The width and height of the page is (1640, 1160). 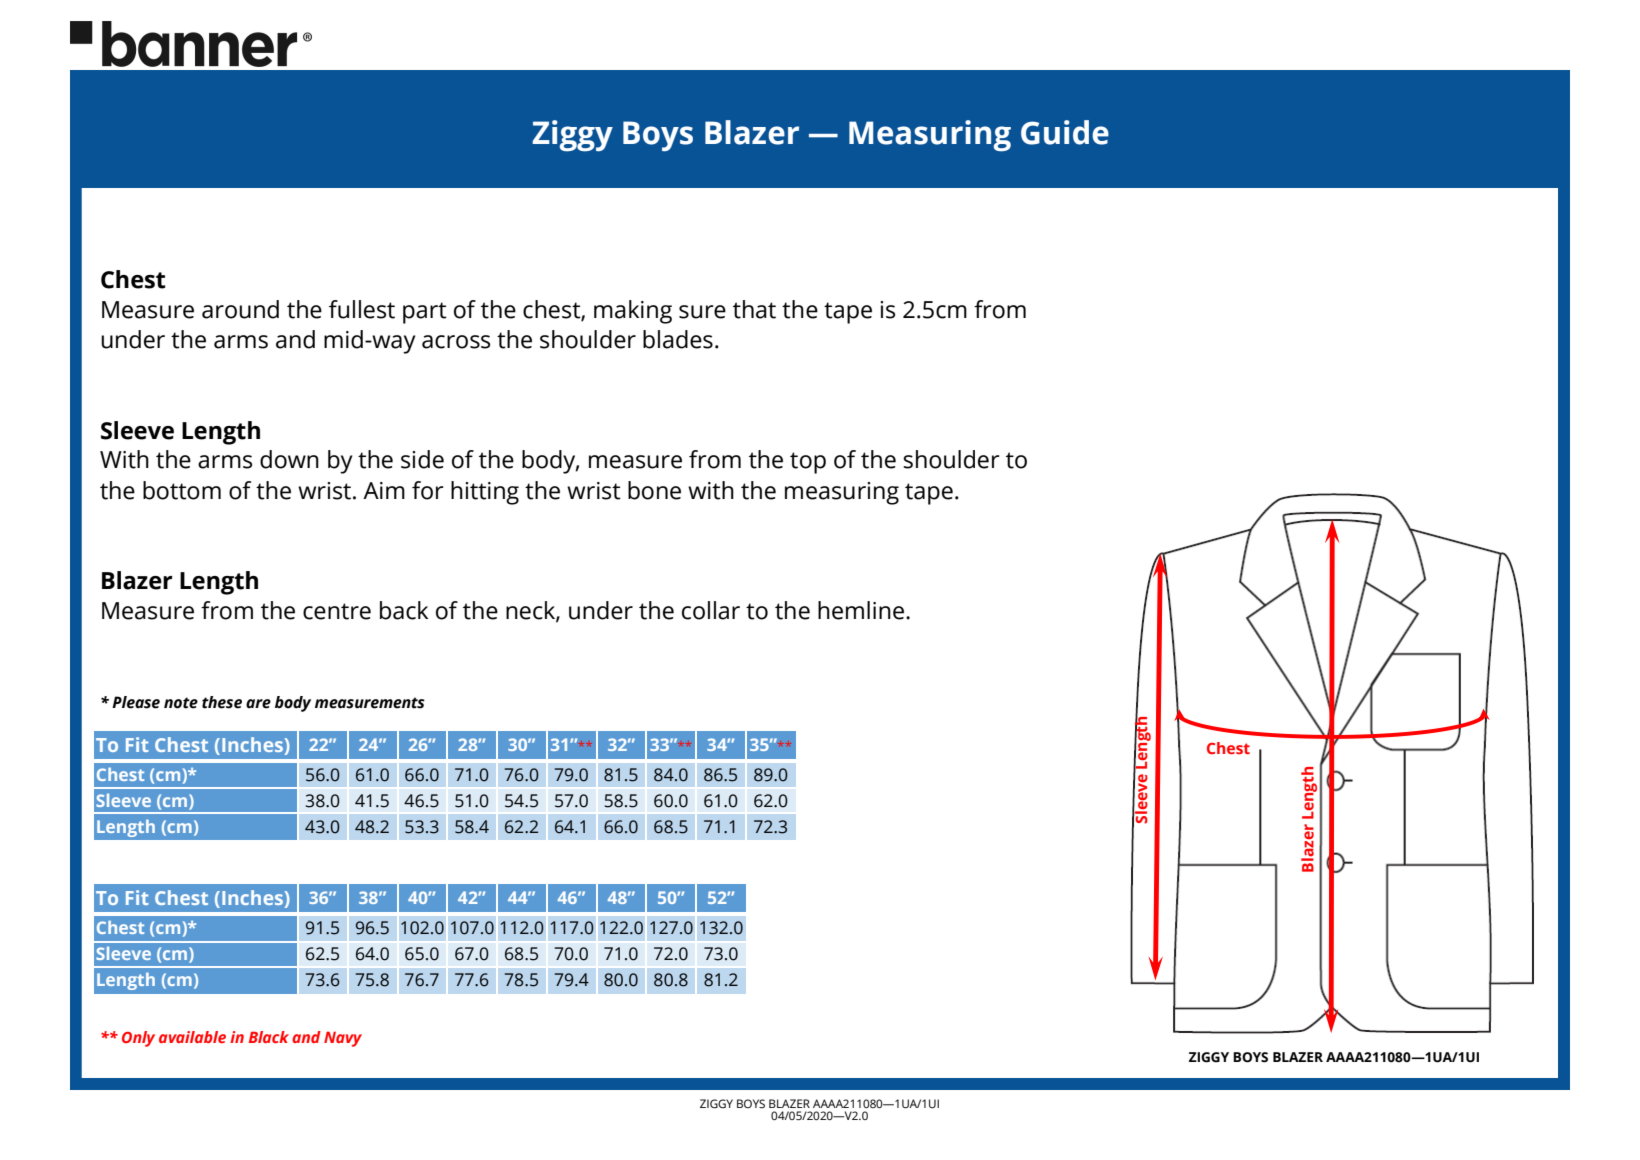 I want to click on top, so click(x=808, y=463).
